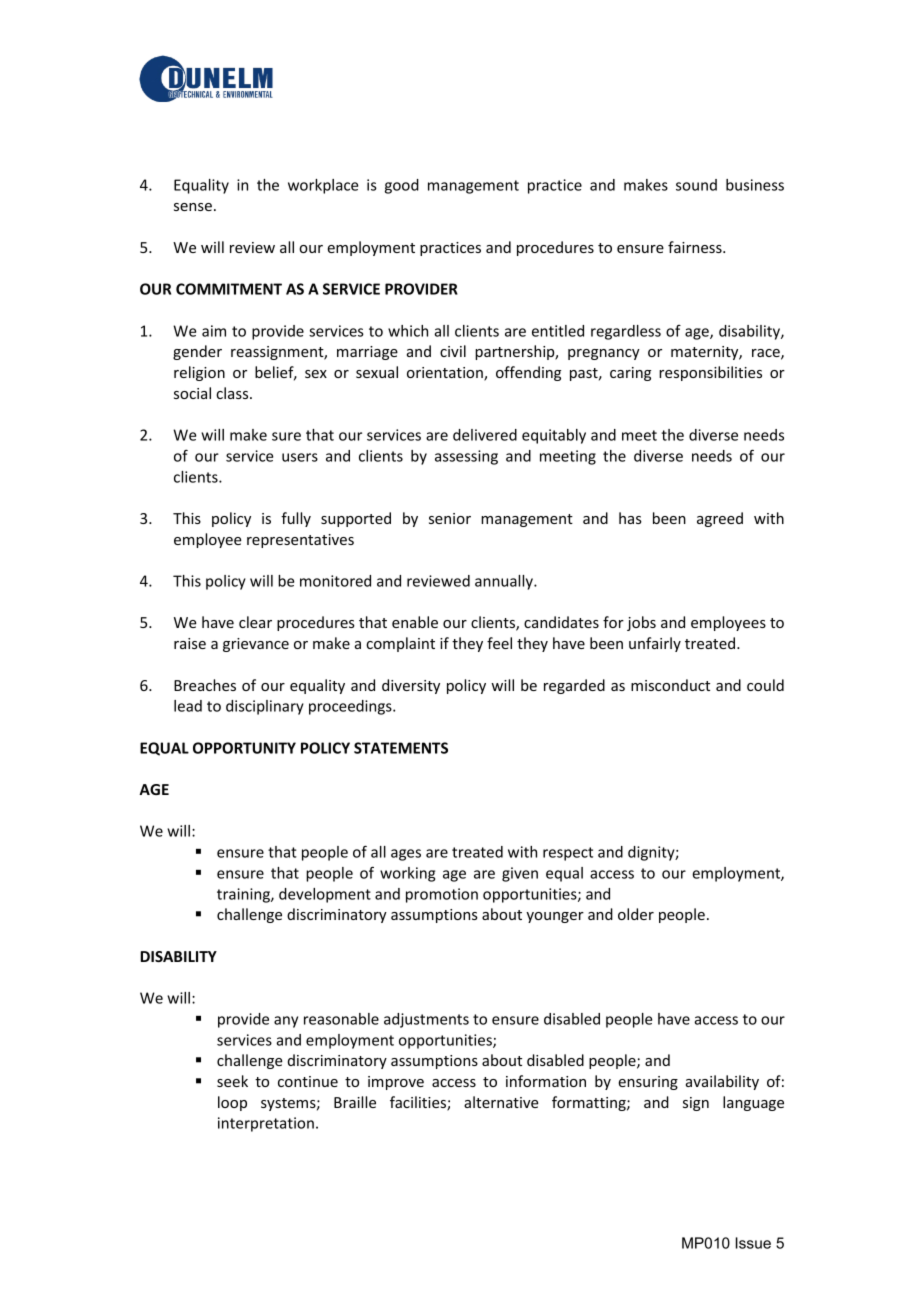 This page has height=1308, width=924. What do you see at coordinates (266, 1124) in the page?
I see `interpretation` at bounding box center [266, 1124].
